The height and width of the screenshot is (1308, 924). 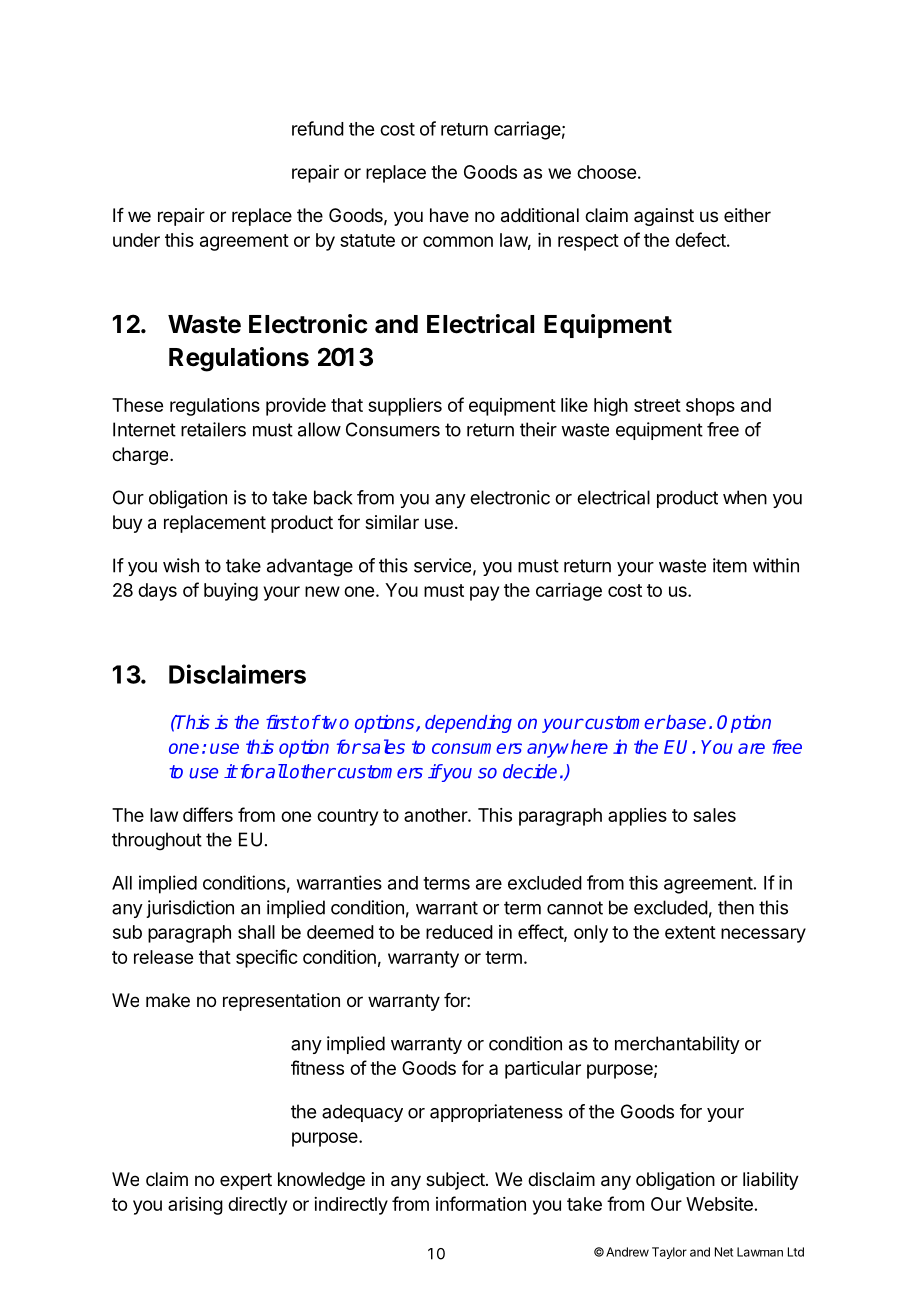 What do you see at coordinates (195, 1206) in the screenshot?
I see `arising` at bounding box center [195, 1206].
